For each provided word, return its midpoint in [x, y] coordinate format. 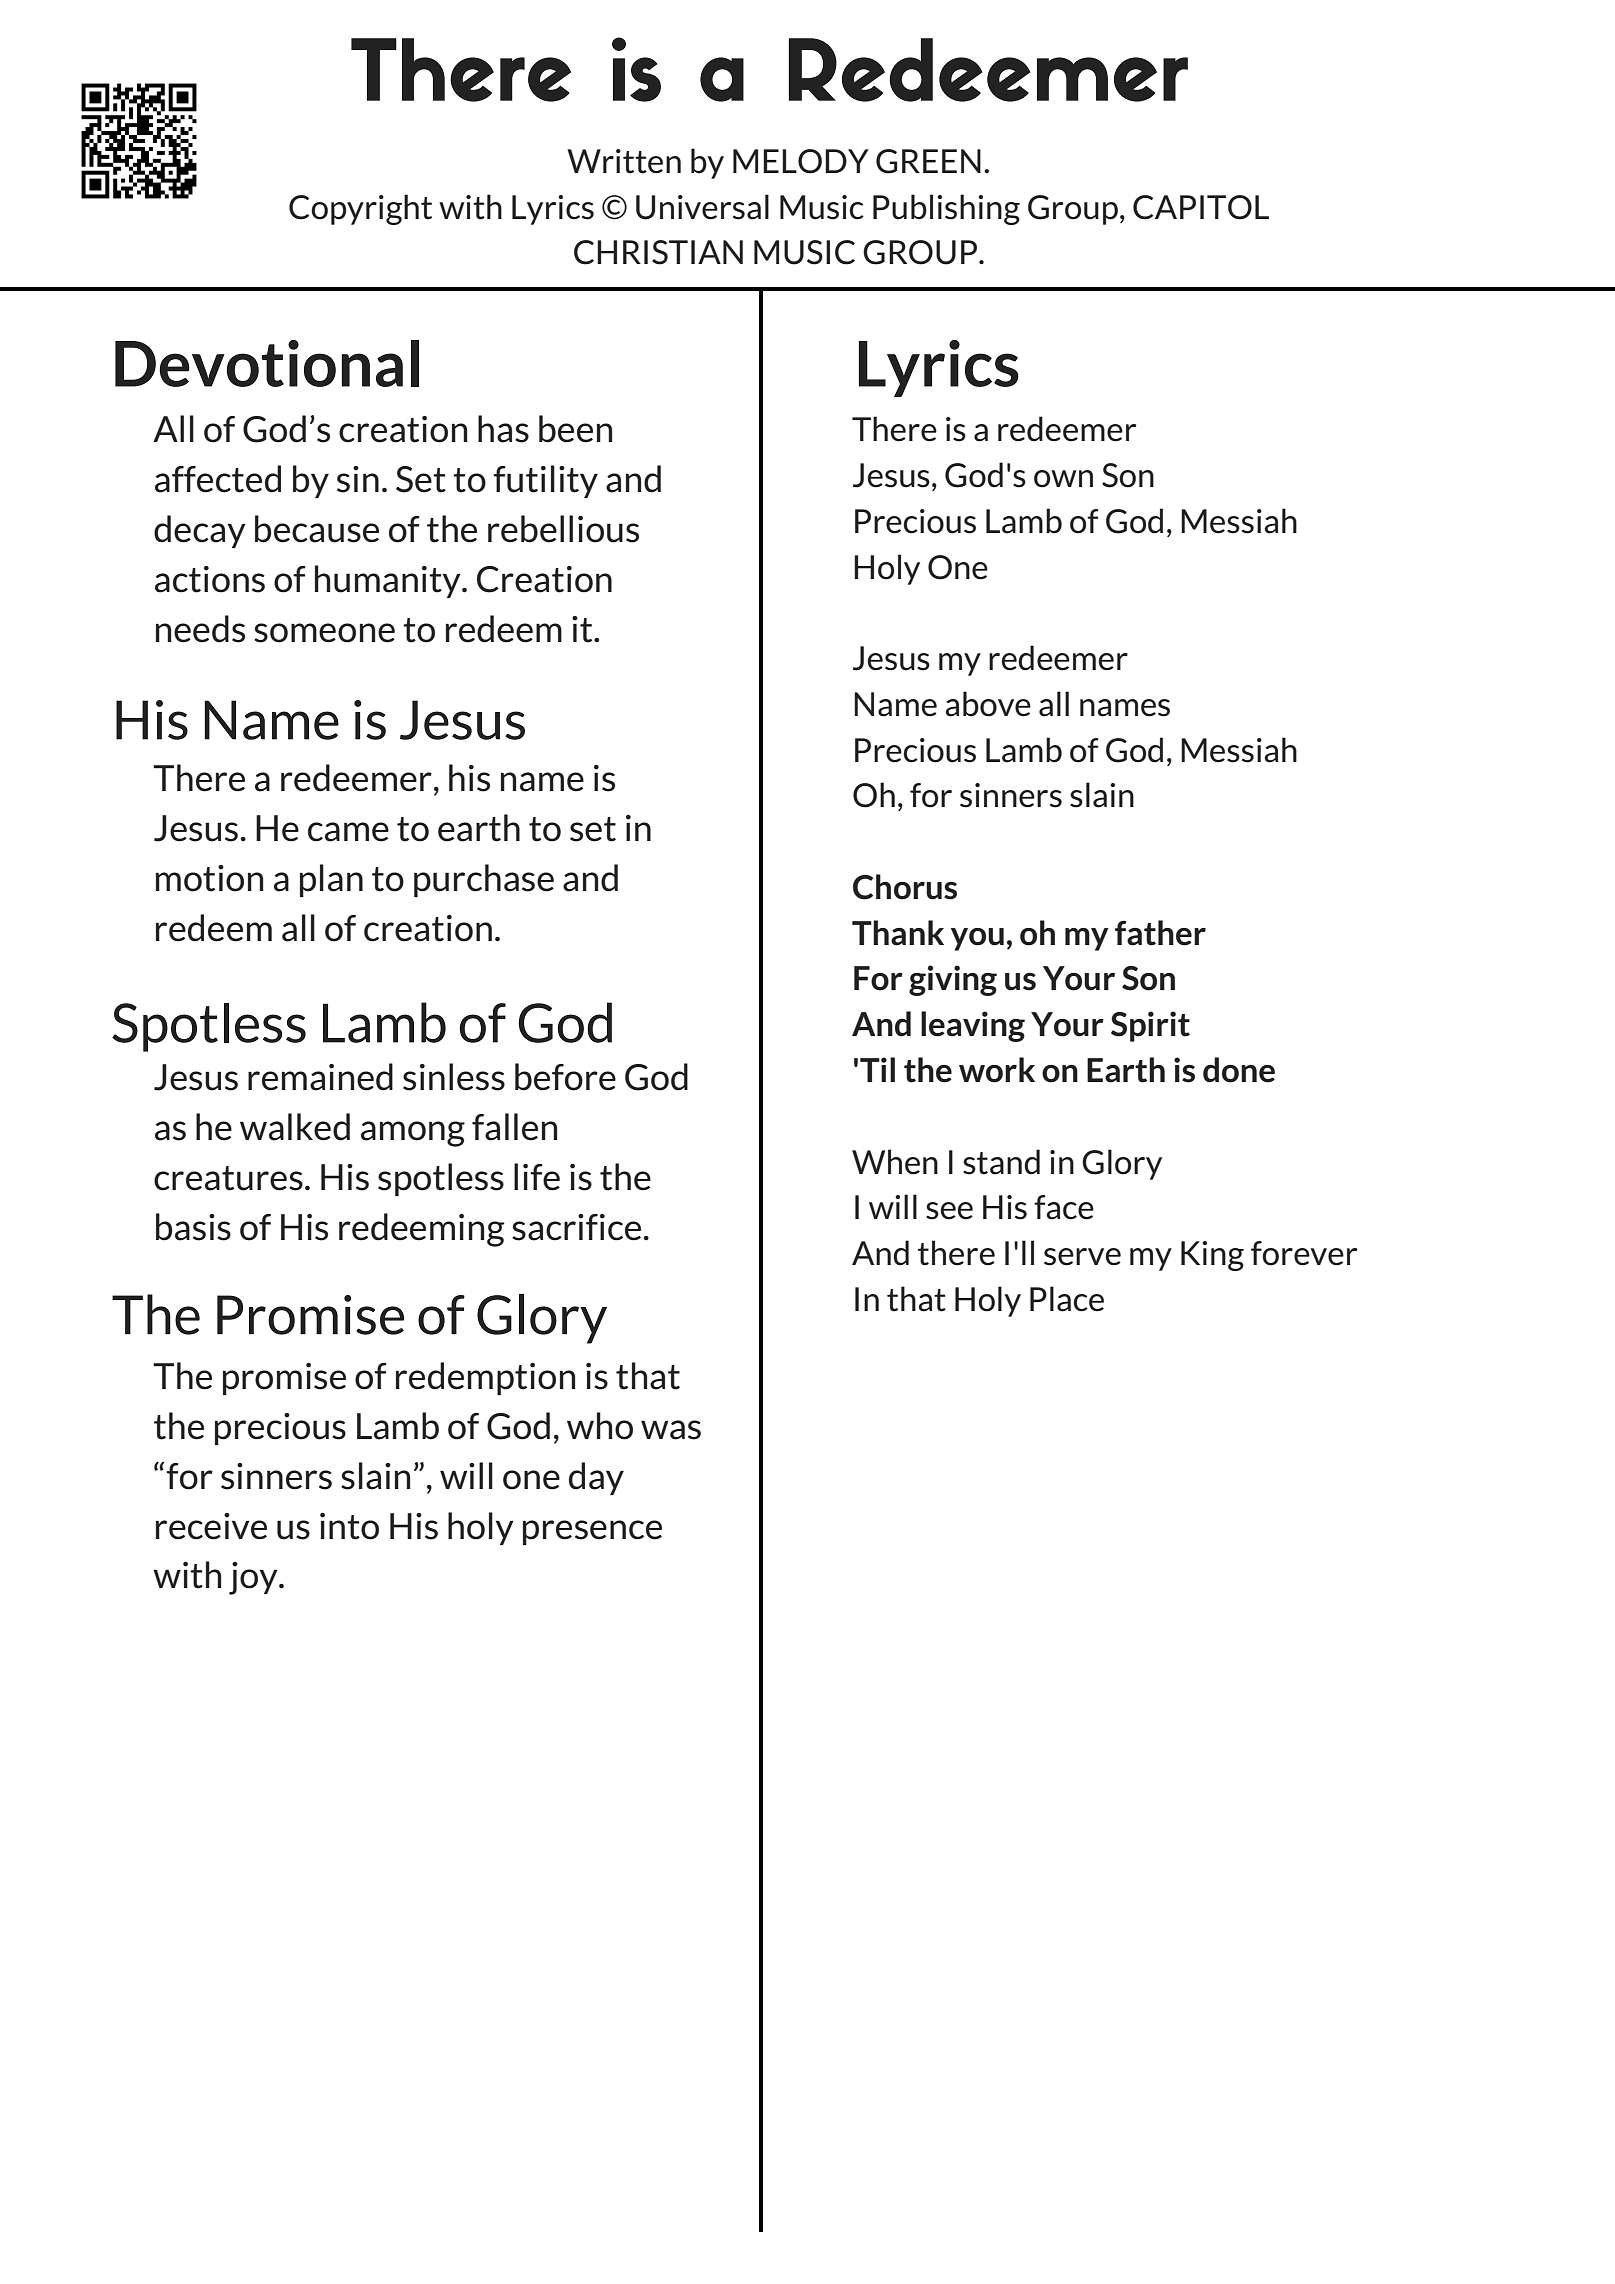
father [1160, 933]
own [1063, 479]
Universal [702, 207]
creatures [228, 1178]
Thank [898, 933]
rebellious [563, 529]
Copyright [360, 209]
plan [331, 880]
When [895, 1162]
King [1212, 1256]
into [349, 1526]
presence [592, 1532]
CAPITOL [1201, 207]
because [317, 529]
